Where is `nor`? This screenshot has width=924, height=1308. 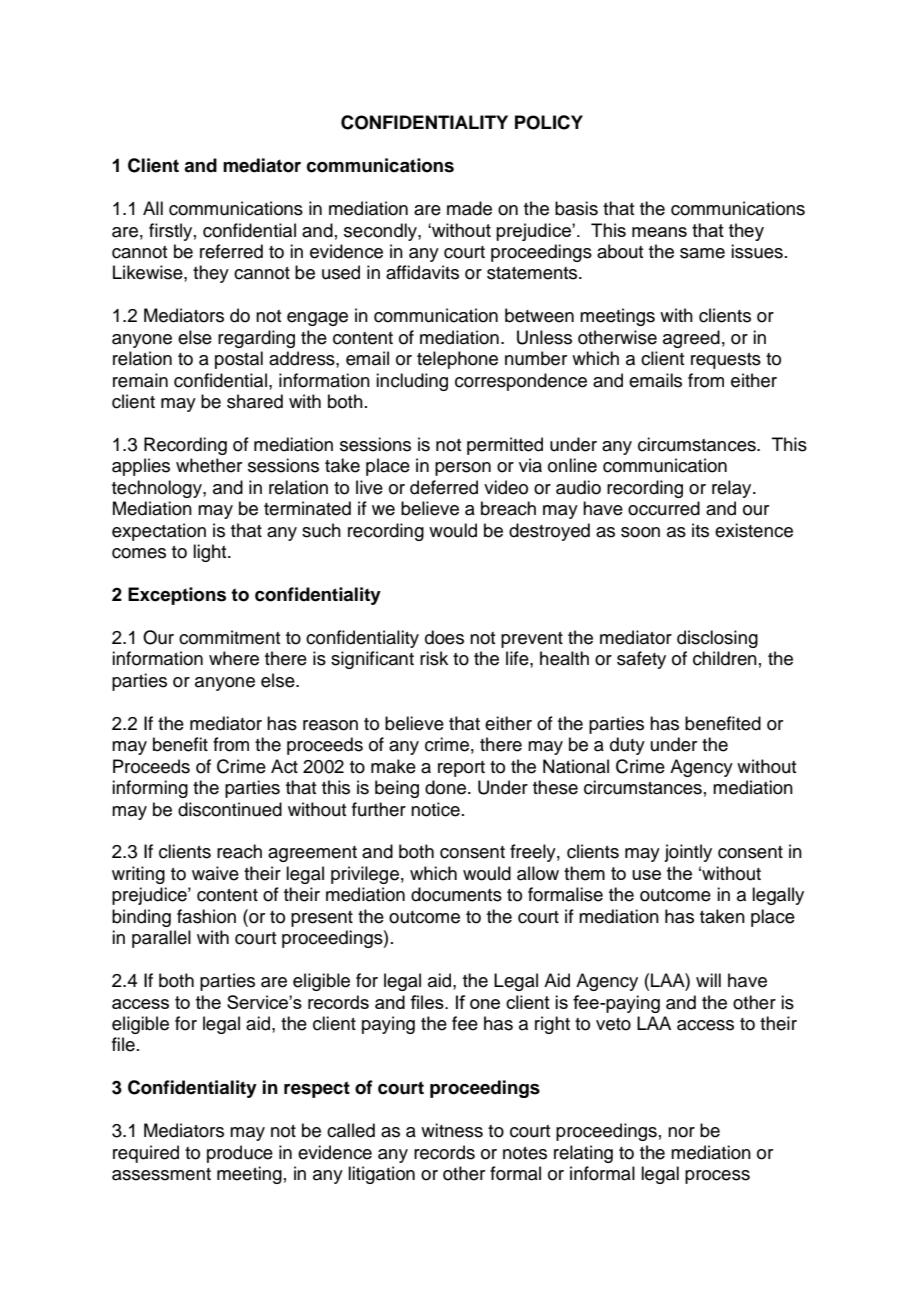 nor is located at coordinates (681, 1132).
